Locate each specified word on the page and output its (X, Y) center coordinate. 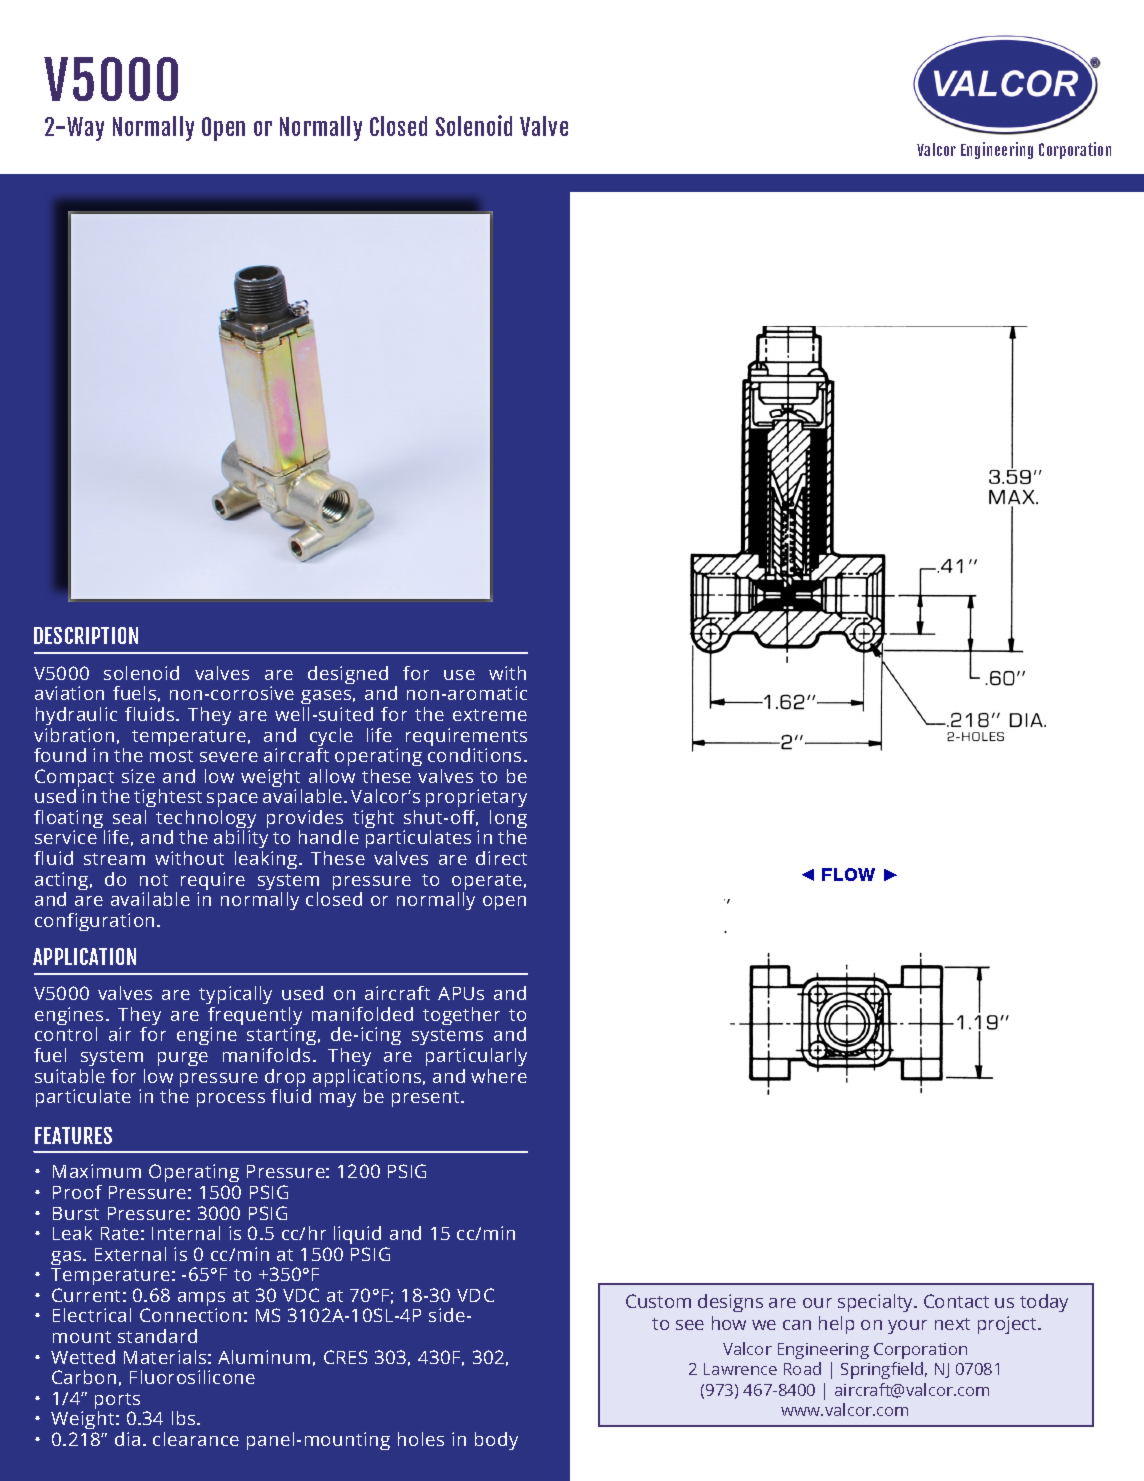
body (496, 1441)
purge (183, 1059)
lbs (185, 1418)
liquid (357, 1237)
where (499, 1076)
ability (241, 841)
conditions (474, 755)
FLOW (848, 874)
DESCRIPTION (86, 635)
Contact (956, 1301)
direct (501, 858)
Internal (186, 1233)
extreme (490, 715)
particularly (476, 1057)
